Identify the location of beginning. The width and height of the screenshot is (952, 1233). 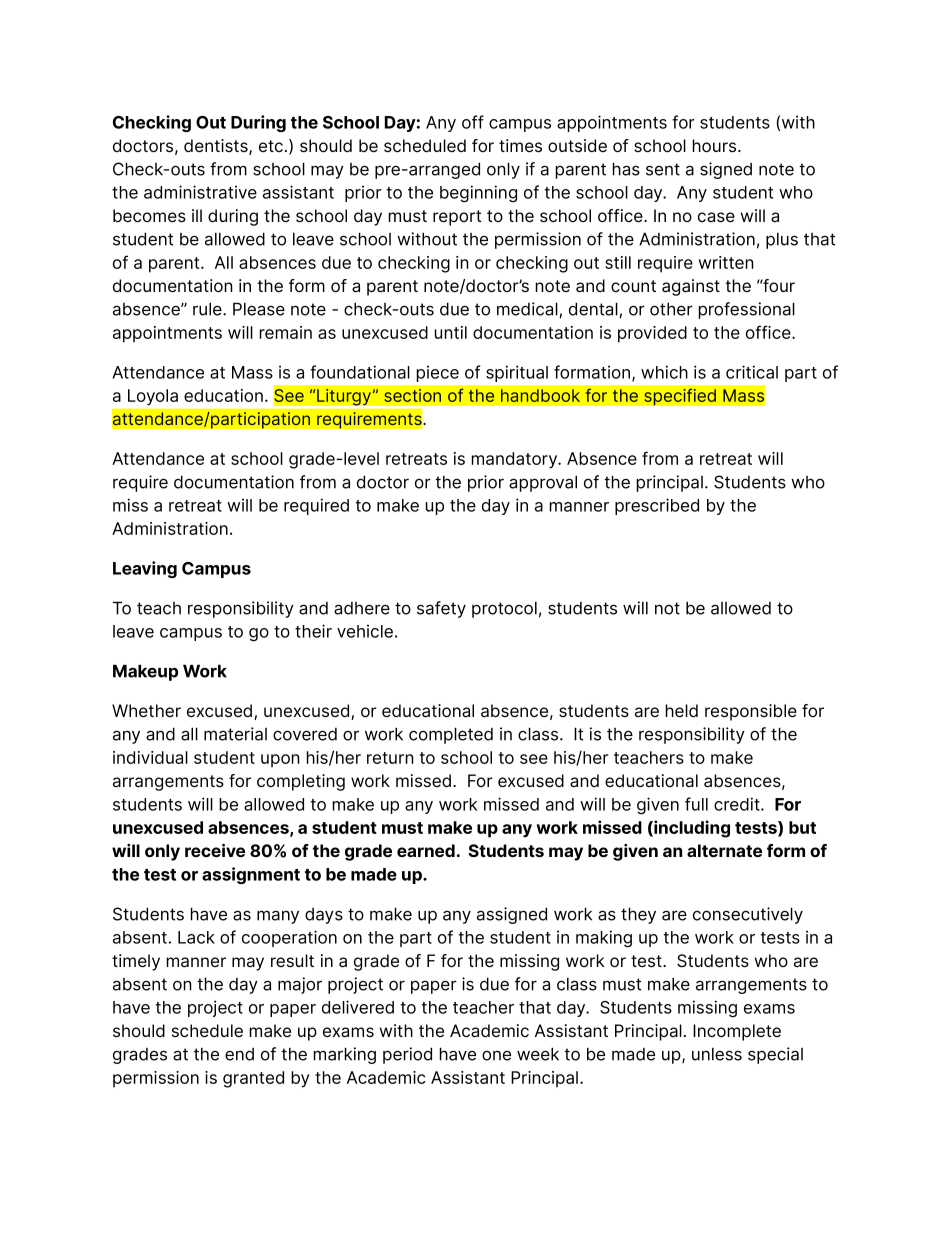
(478, 194).
